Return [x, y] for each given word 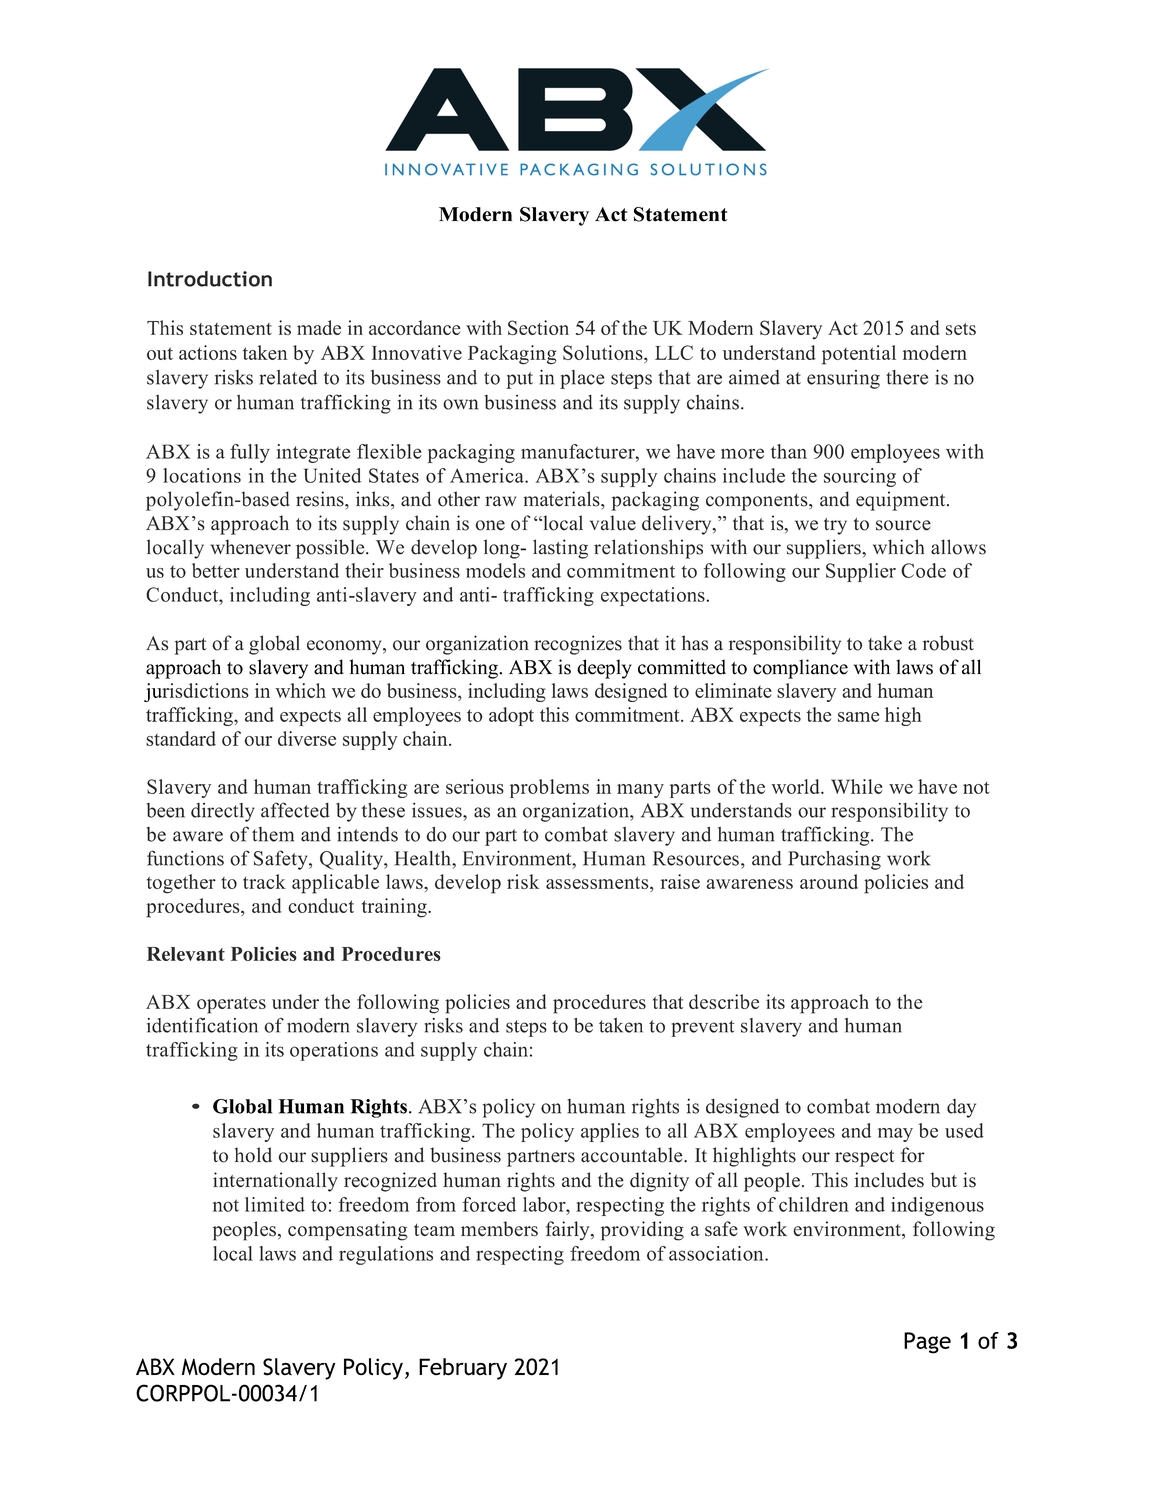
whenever [250, 547]
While [856, 786]
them [273, 834]
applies [610, 1132]
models [495, 570]
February [463, 1369]
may [895, 1135]
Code [923, 570]
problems [549, 788]
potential [859, 355]
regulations [386, 1255]
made [319, 327]
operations [334, 1051]
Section [538, 327]
